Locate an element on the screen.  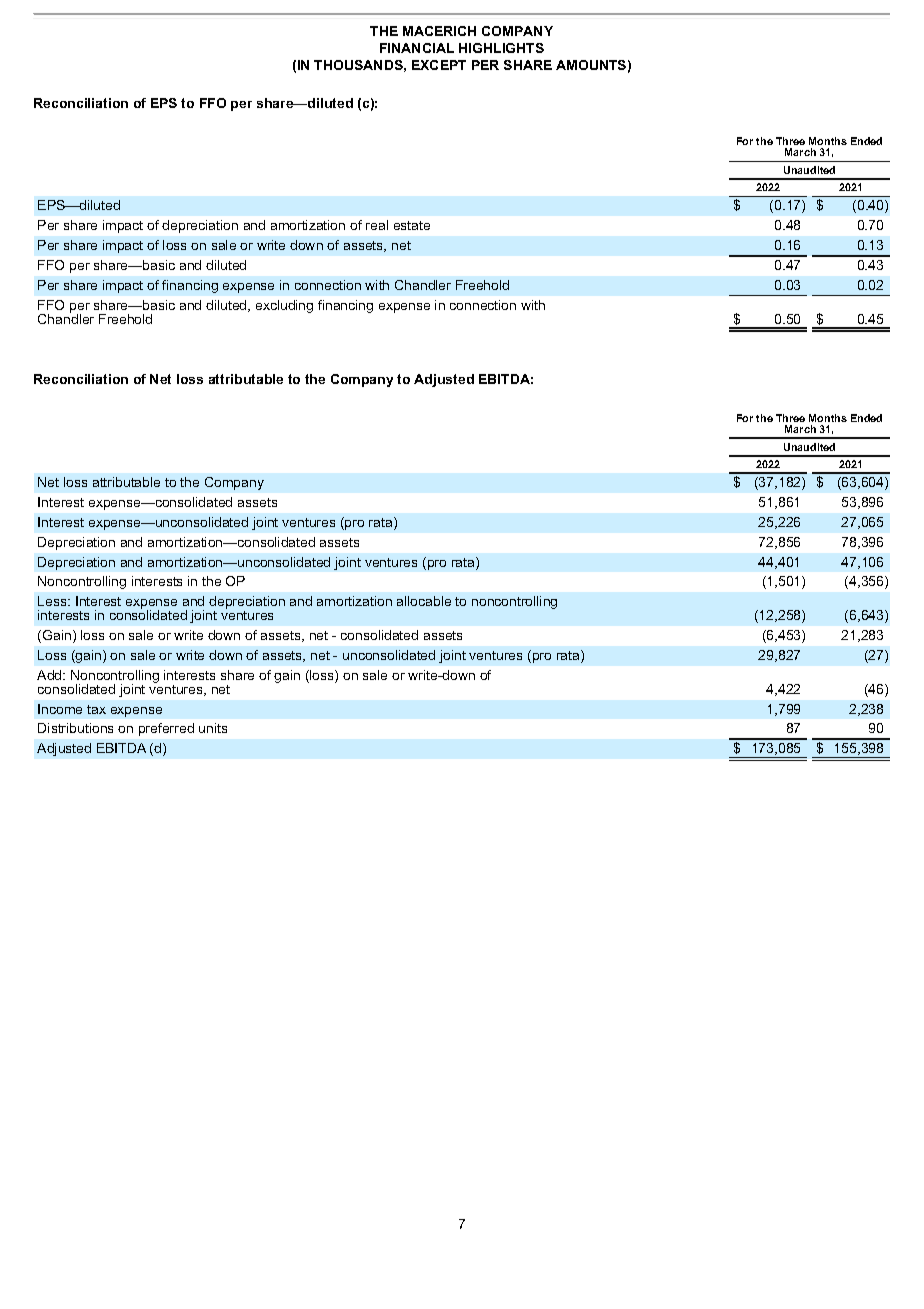
preferred is located at coordinates (166, 729).
